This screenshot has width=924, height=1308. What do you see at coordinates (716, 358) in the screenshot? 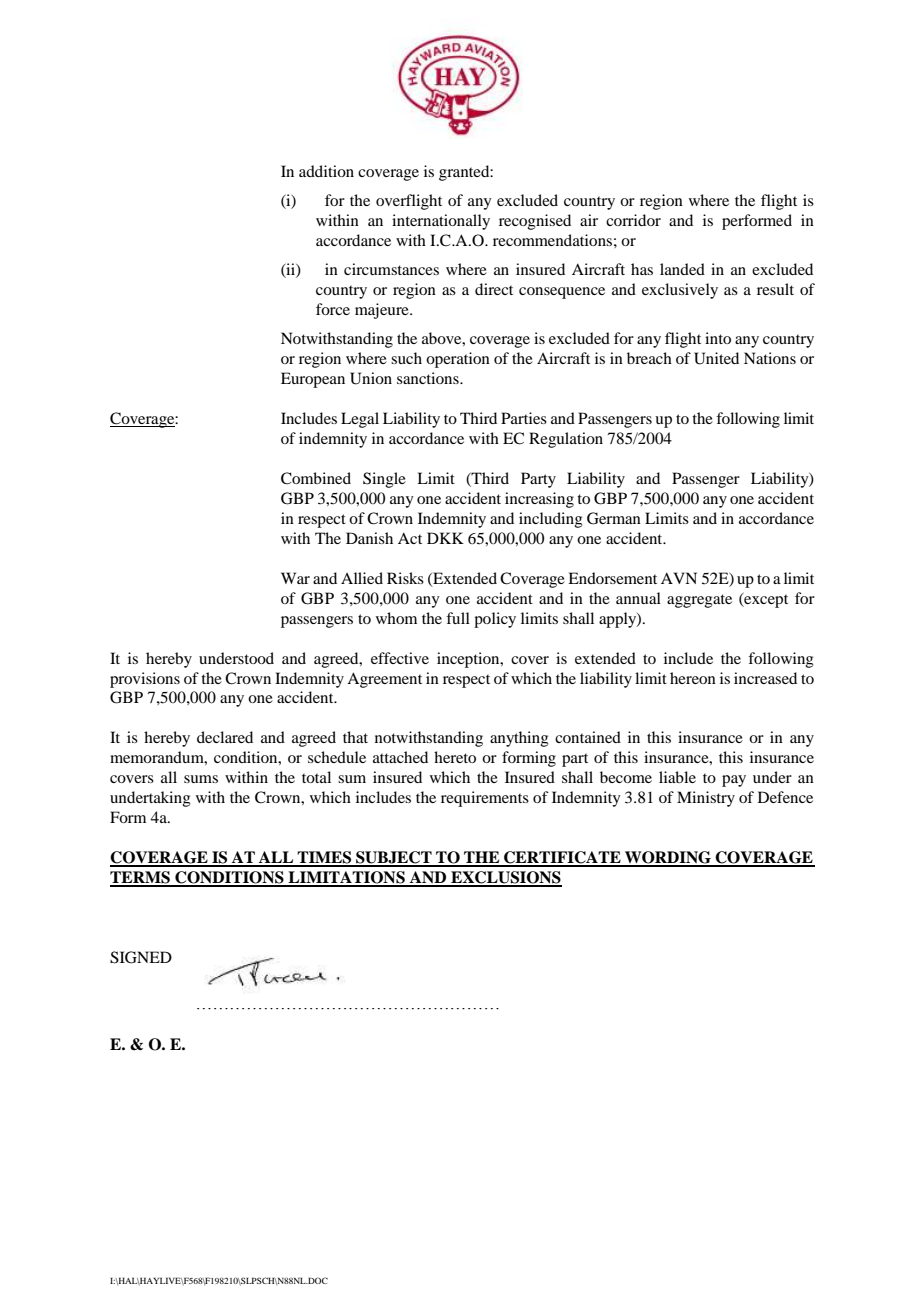
I see `United` at bounding box center [716, 358].
